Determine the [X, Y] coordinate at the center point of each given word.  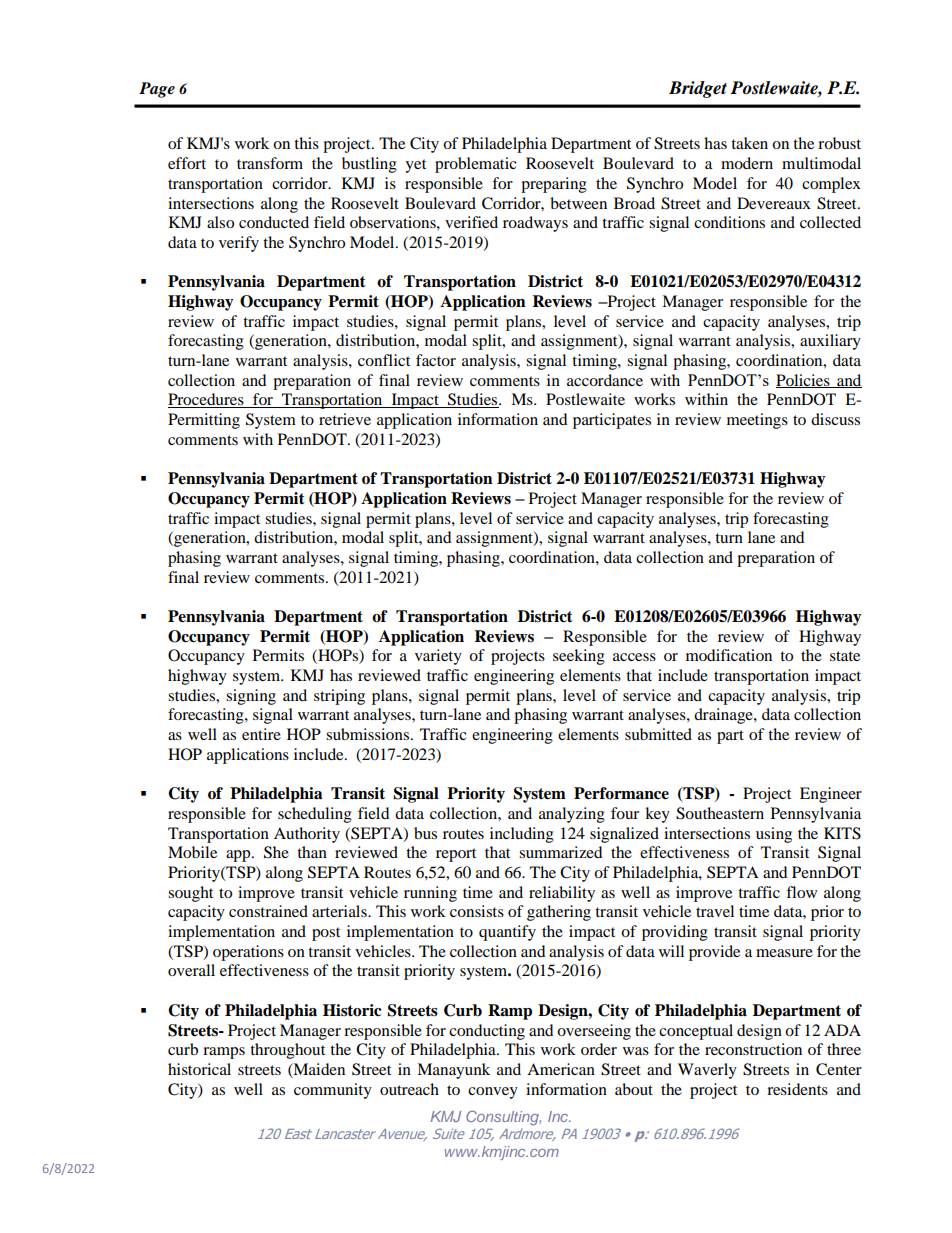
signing [251, 697]
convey [493, 1093]
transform [270, 163]
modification [729, 655]
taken [749, 143]
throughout [287, 1051]
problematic [476, 165]
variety [438, 657]
